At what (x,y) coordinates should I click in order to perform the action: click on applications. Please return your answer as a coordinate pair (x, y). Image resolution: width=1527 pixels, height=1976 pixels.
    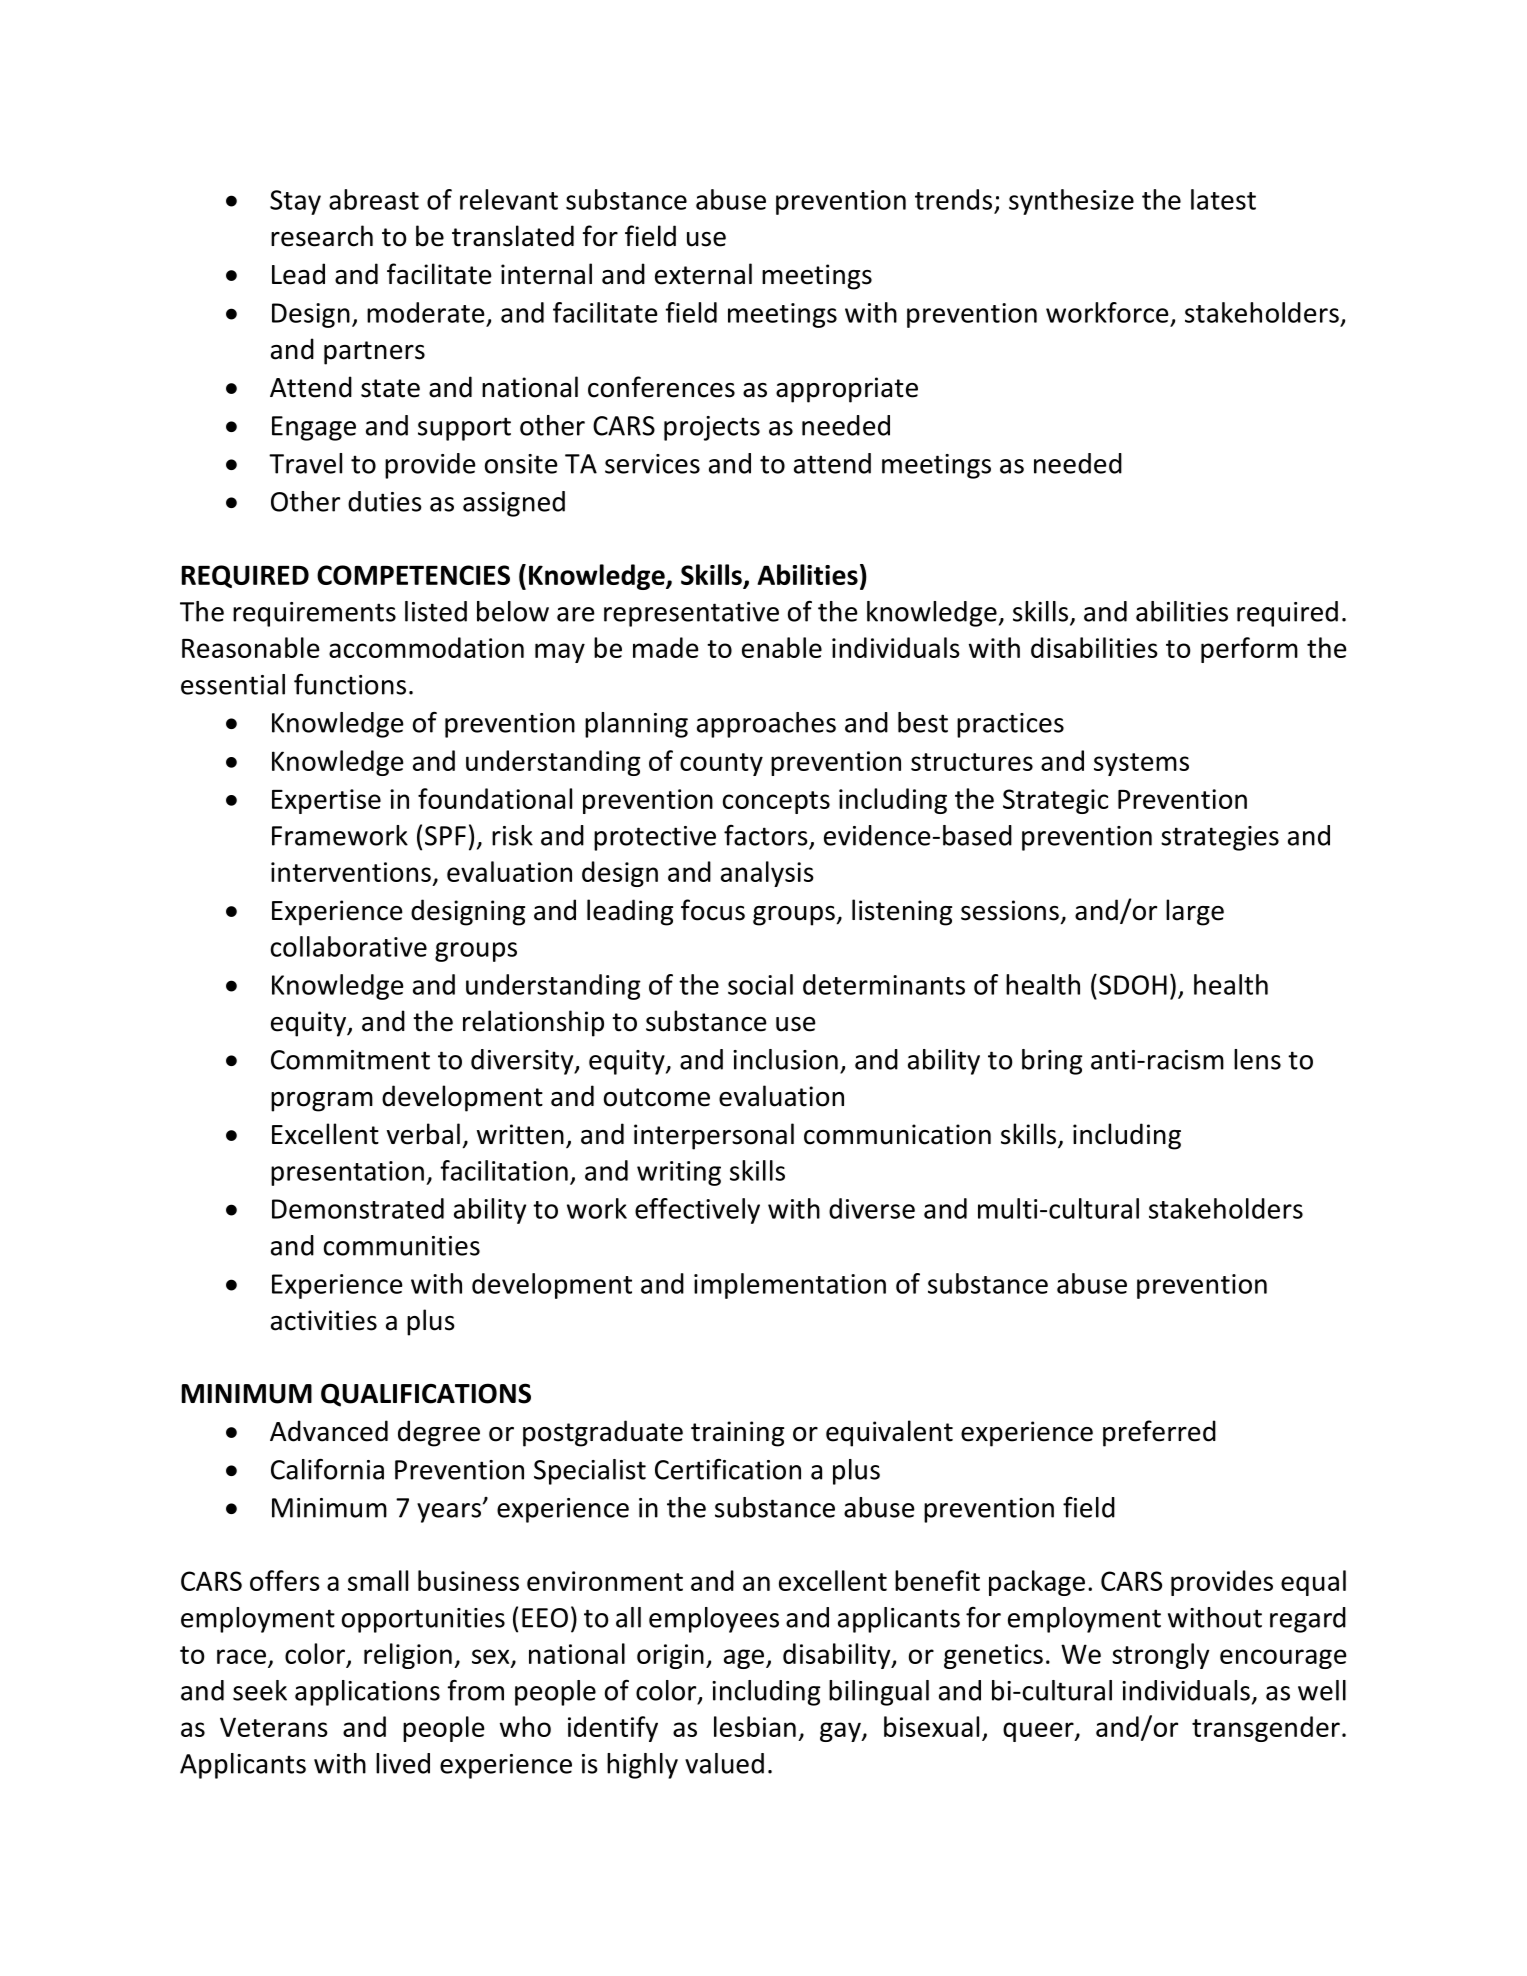
    Looking at the image, I should click on (367, 1693).
